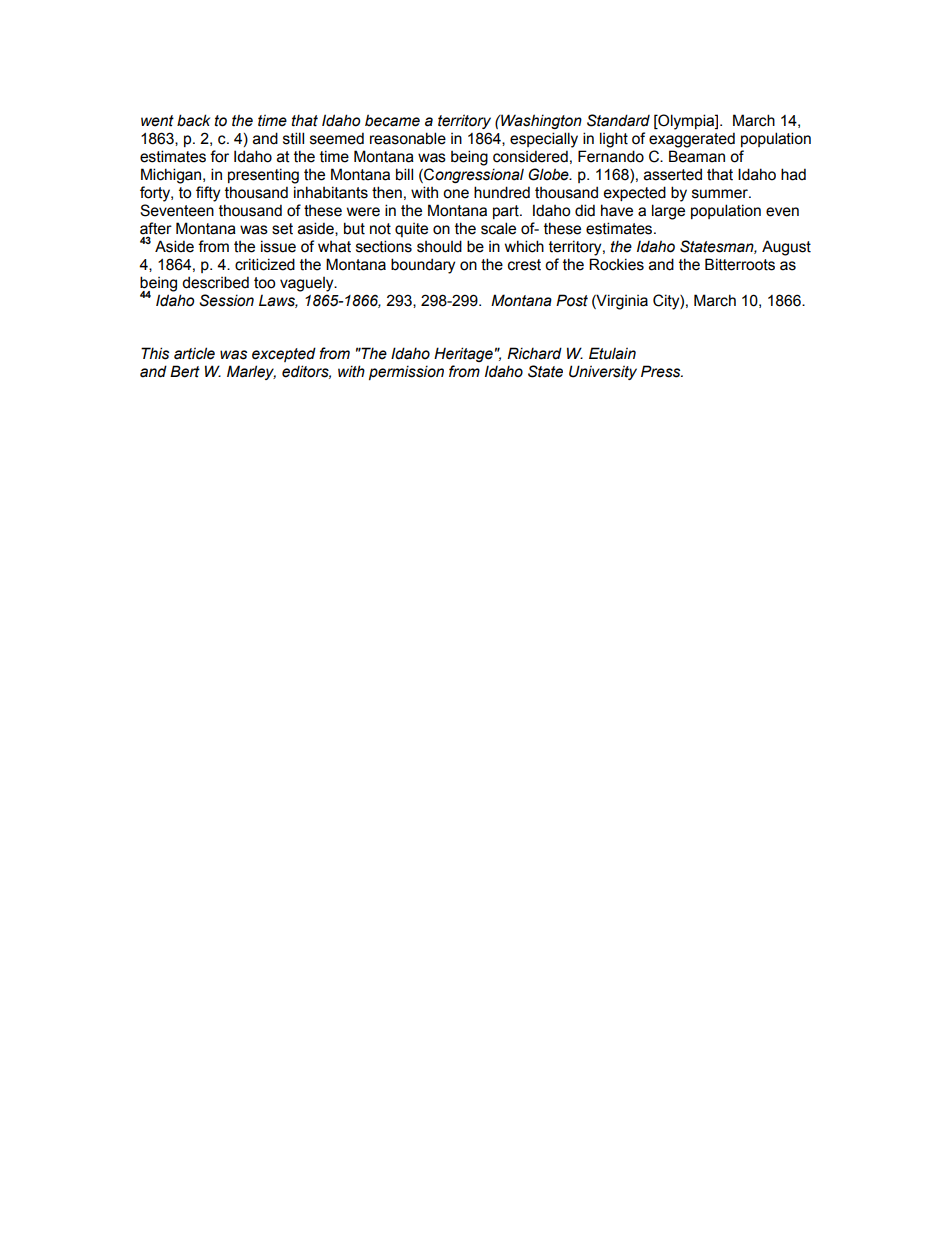 This screenshot has width=952, height=1233. I want to click on issue, so click(278, 246).
